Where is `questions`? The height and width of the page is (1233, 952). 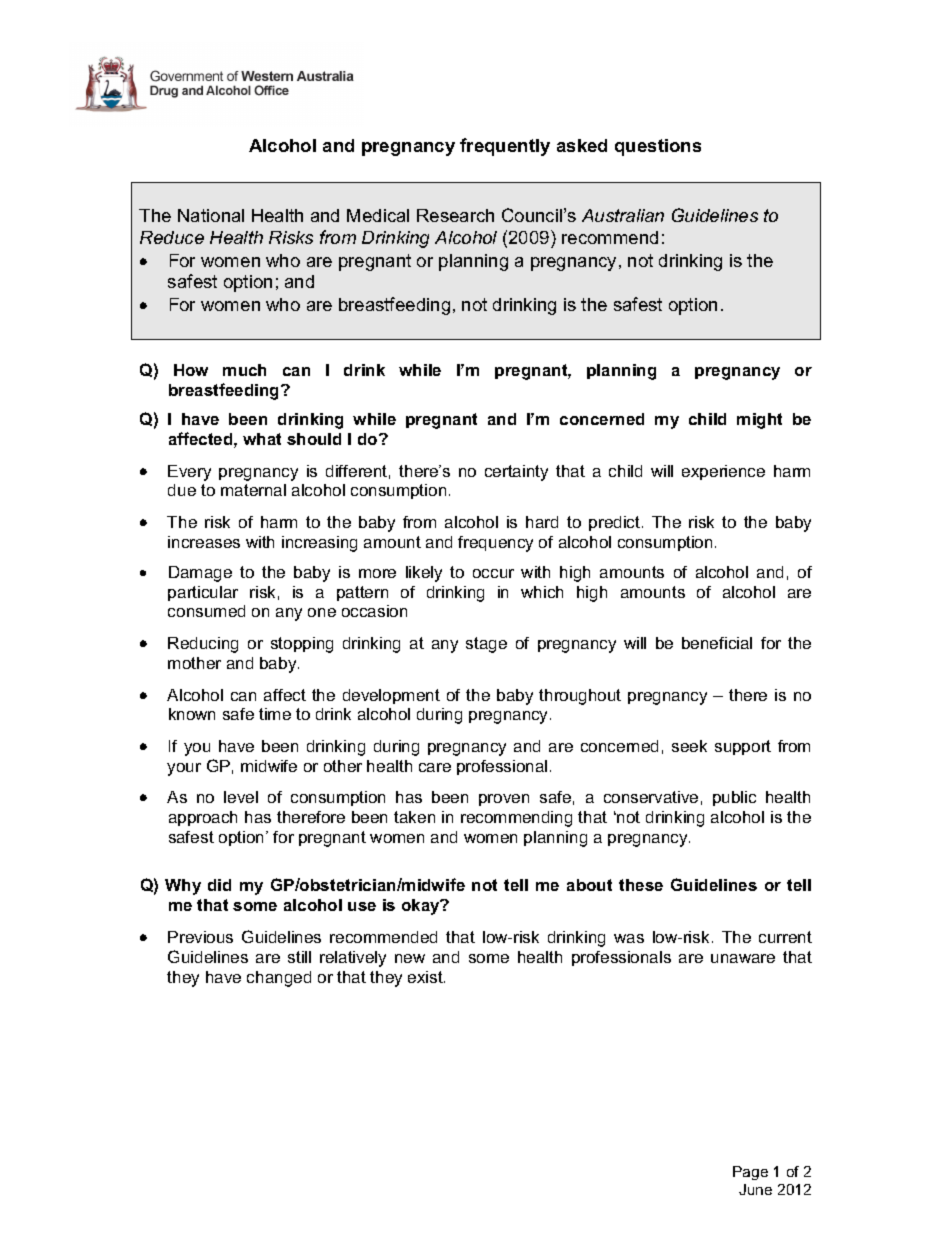
questions is located at coordinates (658, 147).
